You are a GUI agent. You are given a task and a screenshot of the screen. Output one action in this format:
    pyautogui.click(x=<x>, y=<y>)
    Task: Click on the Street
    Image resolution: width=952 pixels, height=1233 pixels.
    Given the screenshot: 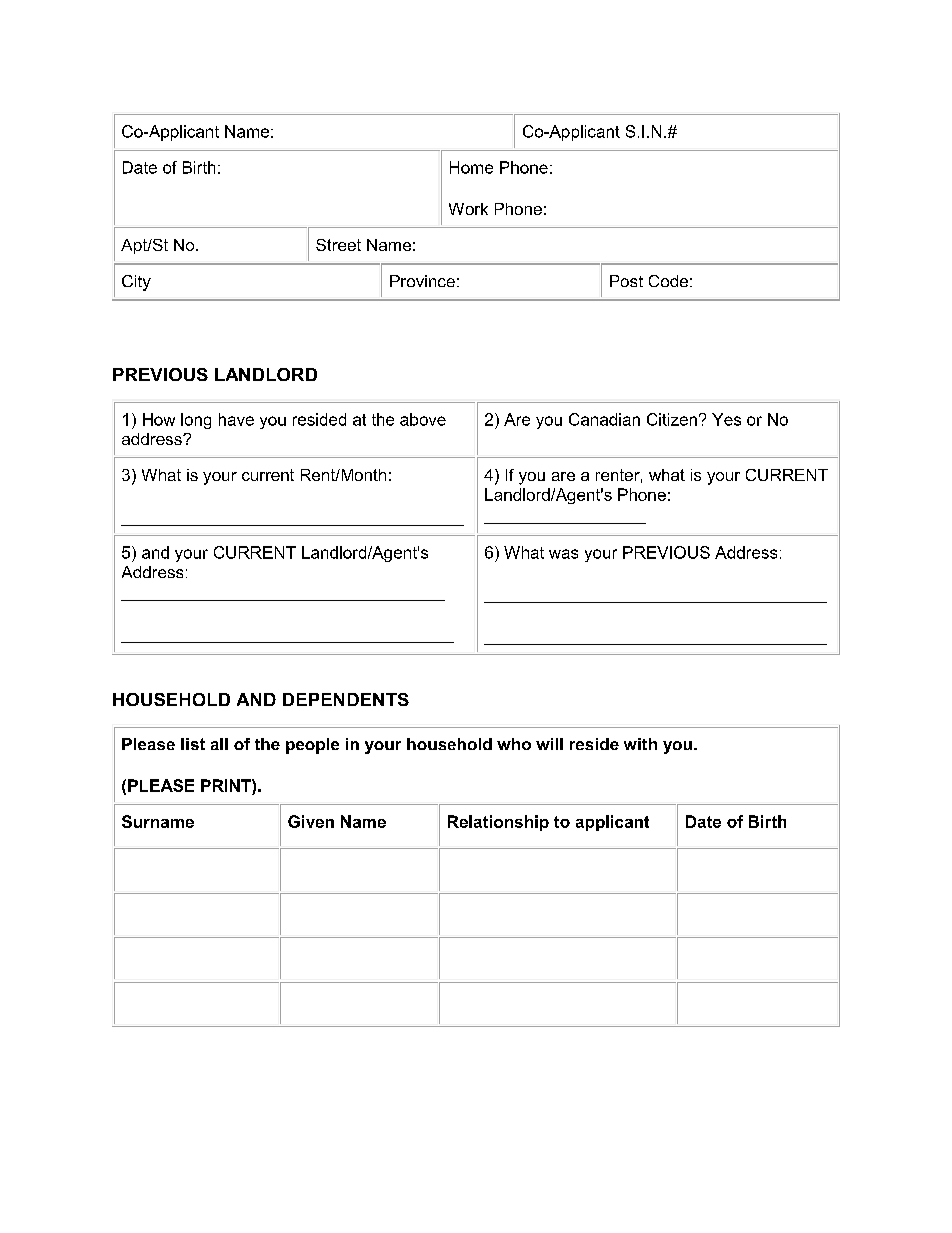 What is the action you would take?
    pyautogui.click(x=338, y=245)
